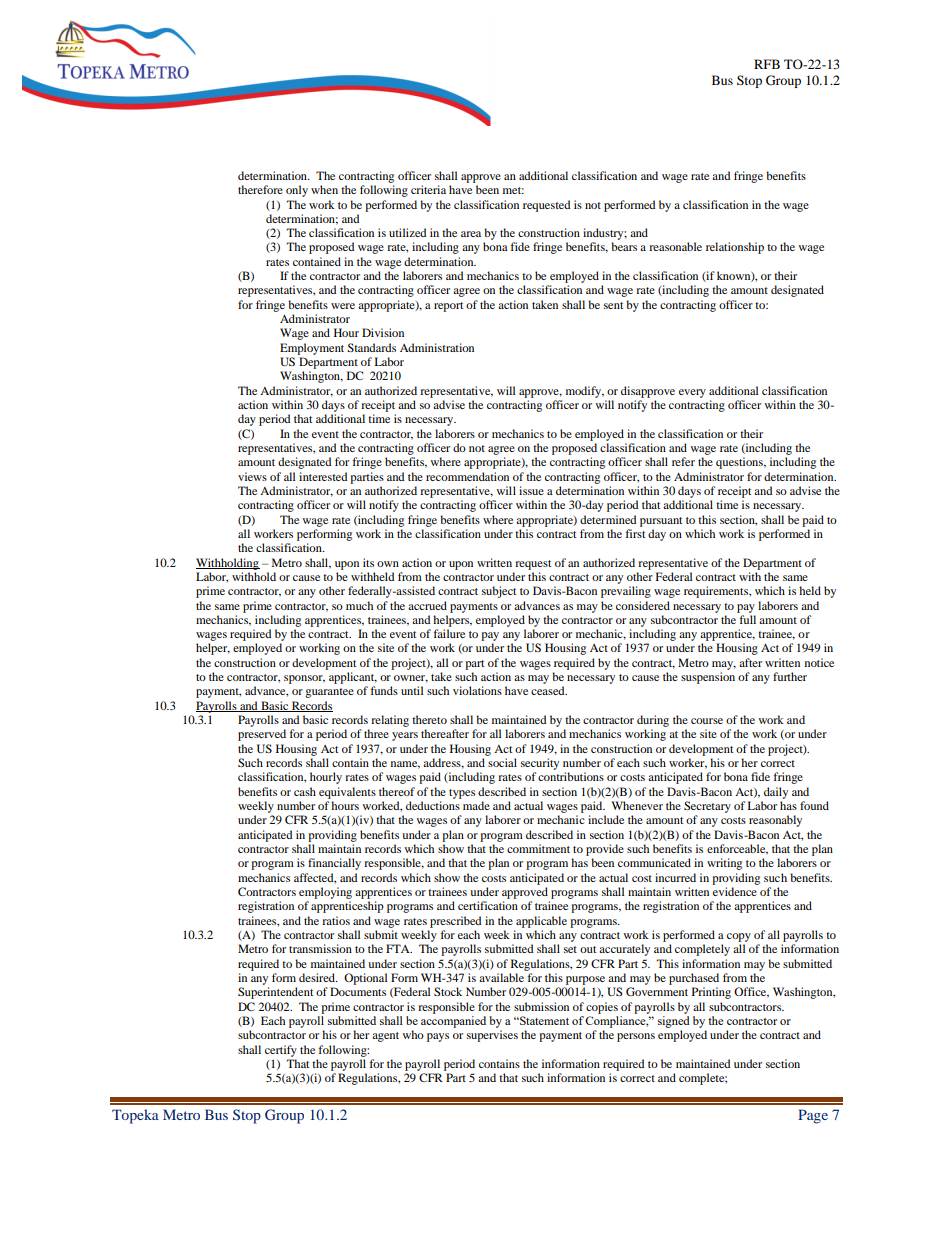 The width and height of the image is (952, 1233). Describe the element at coordinates (735, 248) in the image. I see `relationship` at that location.
